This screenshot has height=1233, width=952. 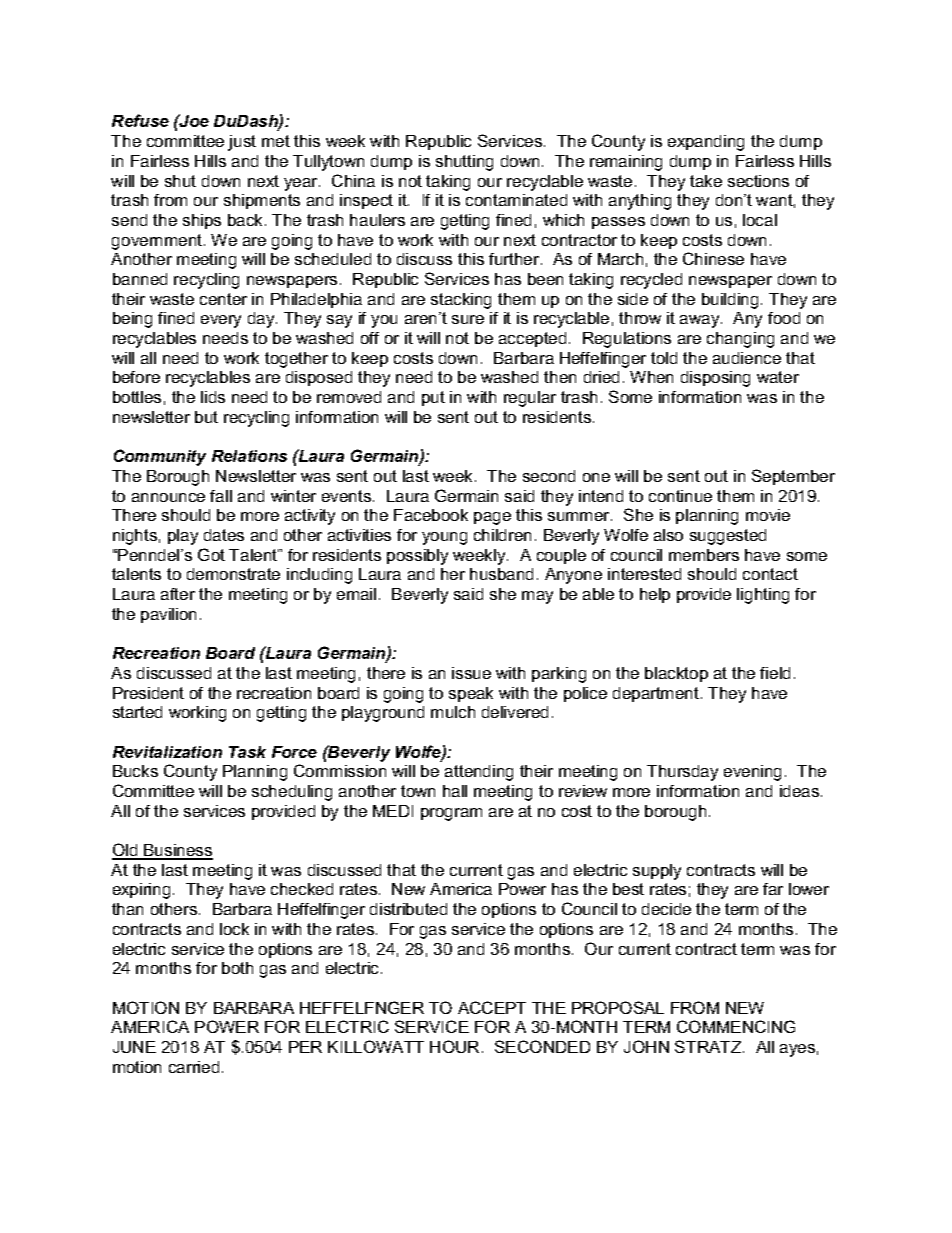 What do you see at coordinates (516, 200) in the screenshot?
I see `contaminated` at bounding box center [516, 200].
